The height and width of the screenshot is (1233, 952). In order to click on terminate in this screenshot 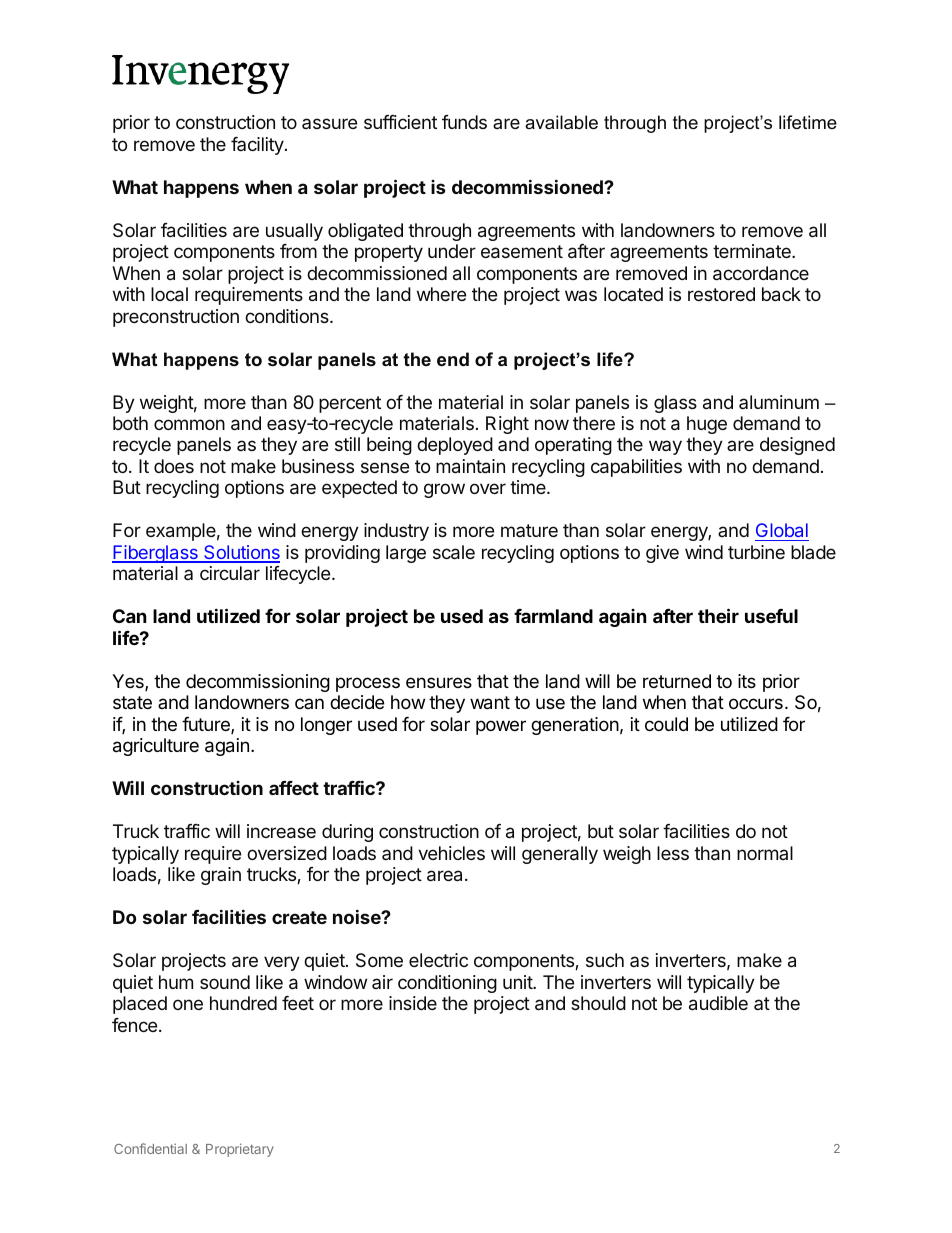, I will do `click(753, 251)`.
